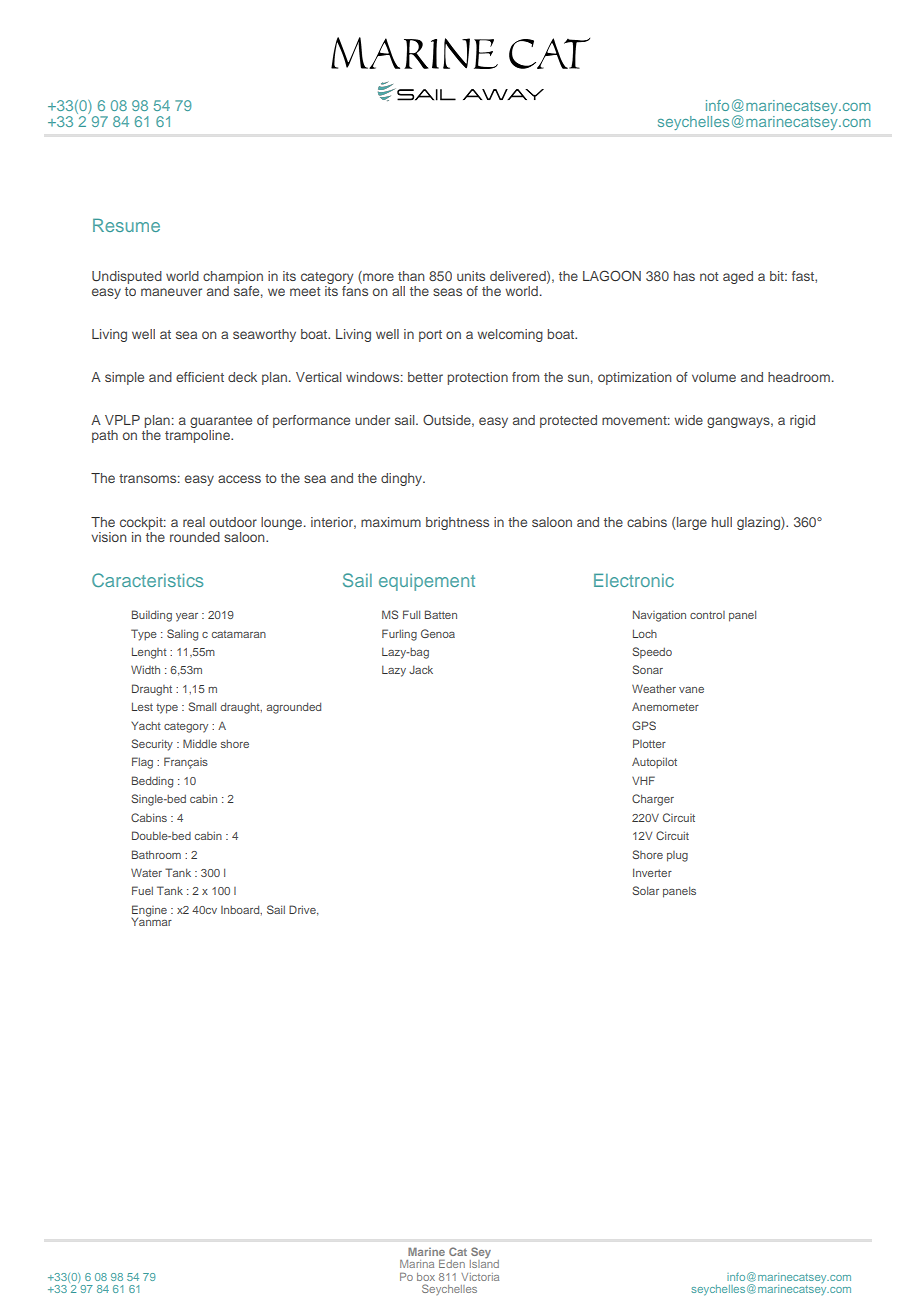 This screenshot has height=1308, width=924. What do you see at coordinates (149, 912) in the screenshot?
I see `Engine` at bounding box center [149, 912].
